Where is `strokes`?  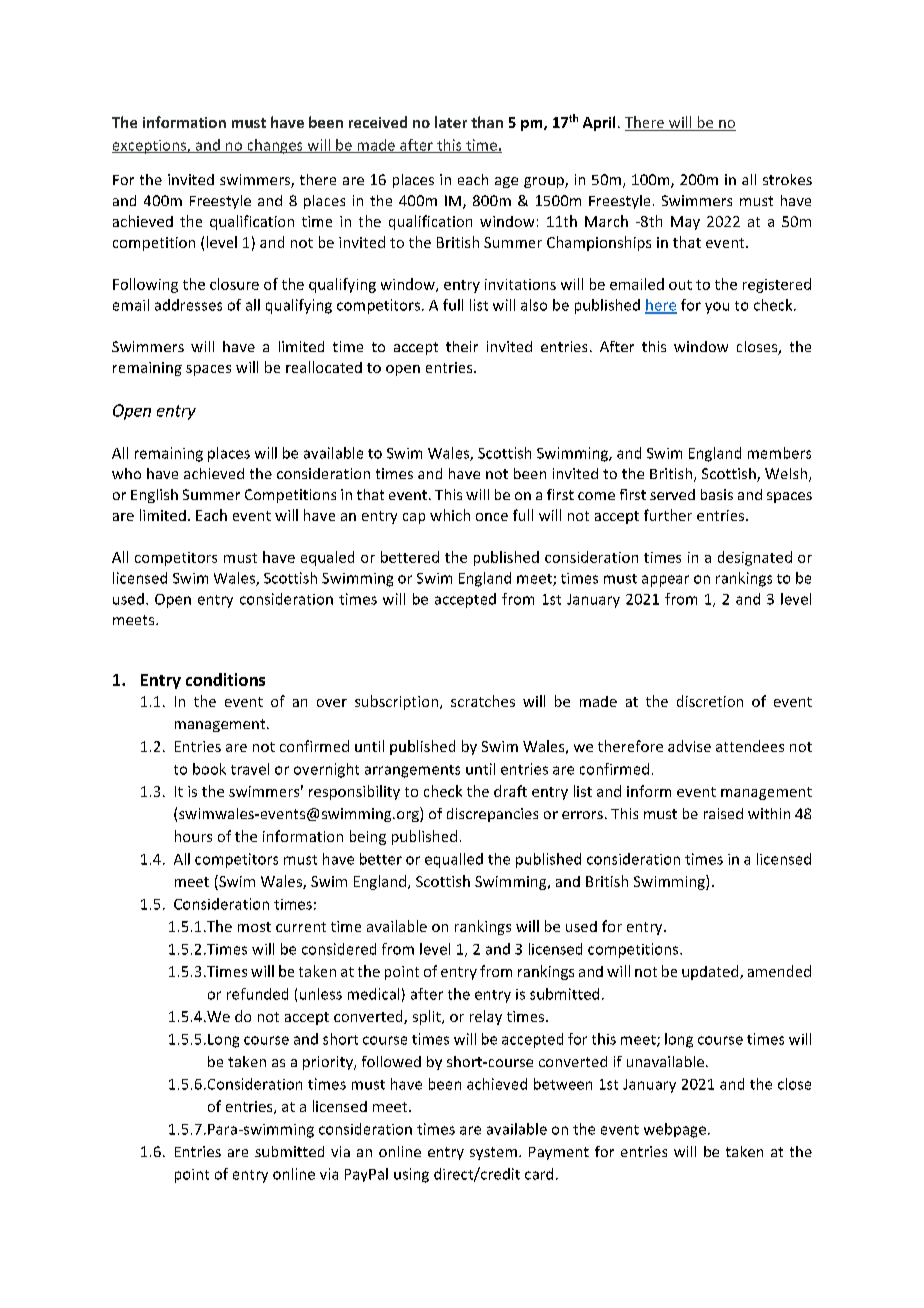 strokes is located at coordinates (787, 179).
